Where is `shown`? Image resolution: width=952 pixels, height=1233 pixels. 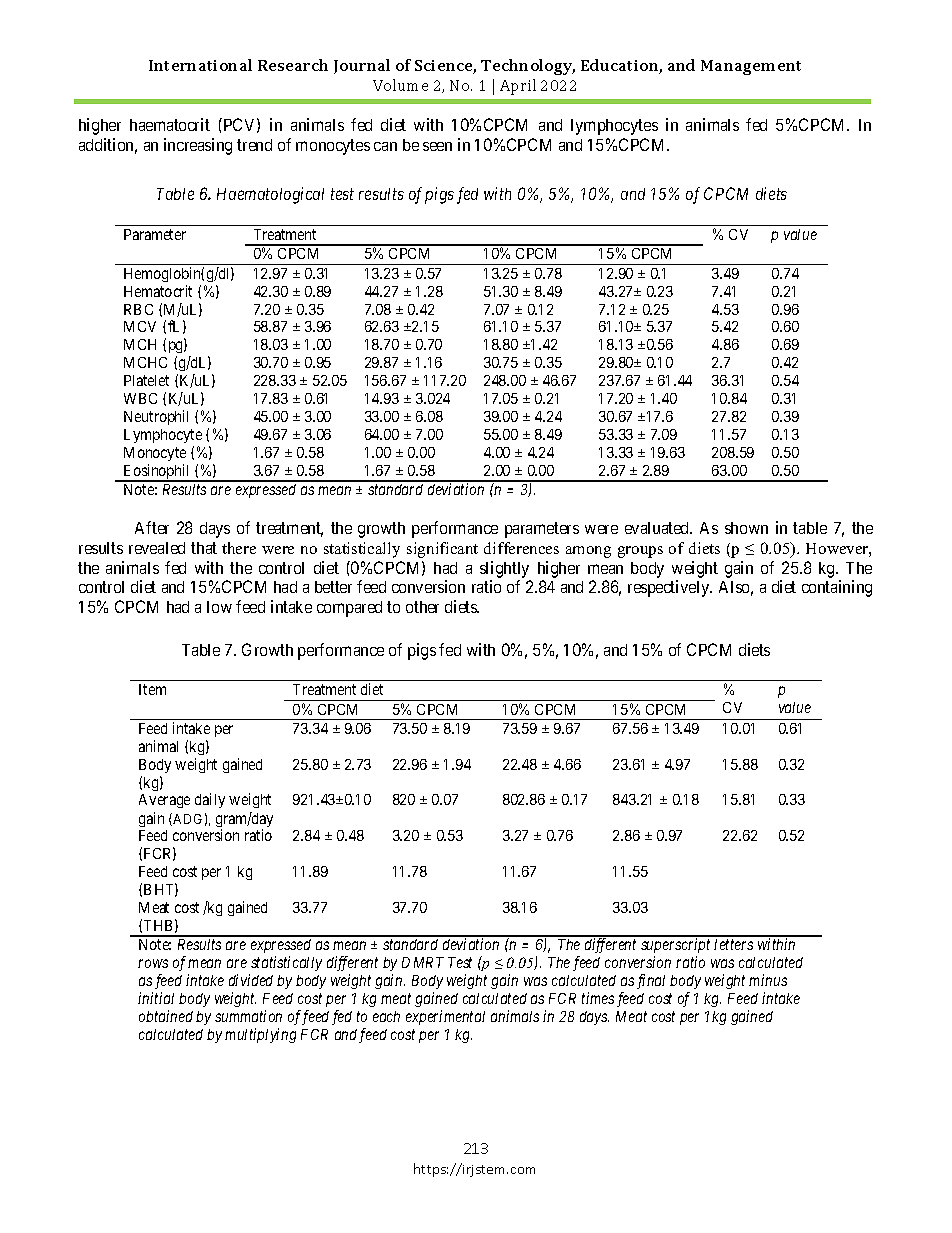 shown is located at coordinates (746, 528).
